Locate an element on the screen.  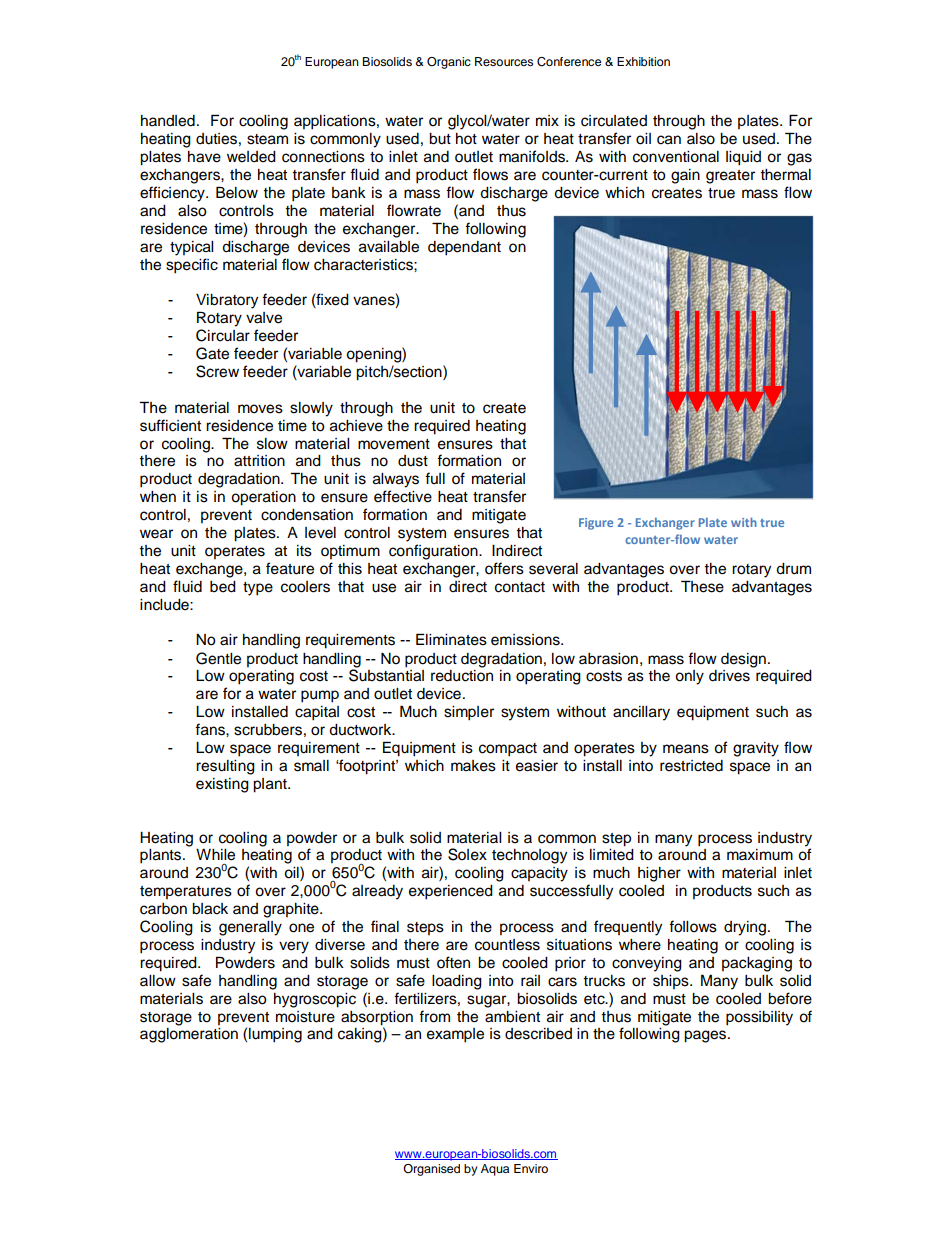
makes is located at coordinates (473, 766).
